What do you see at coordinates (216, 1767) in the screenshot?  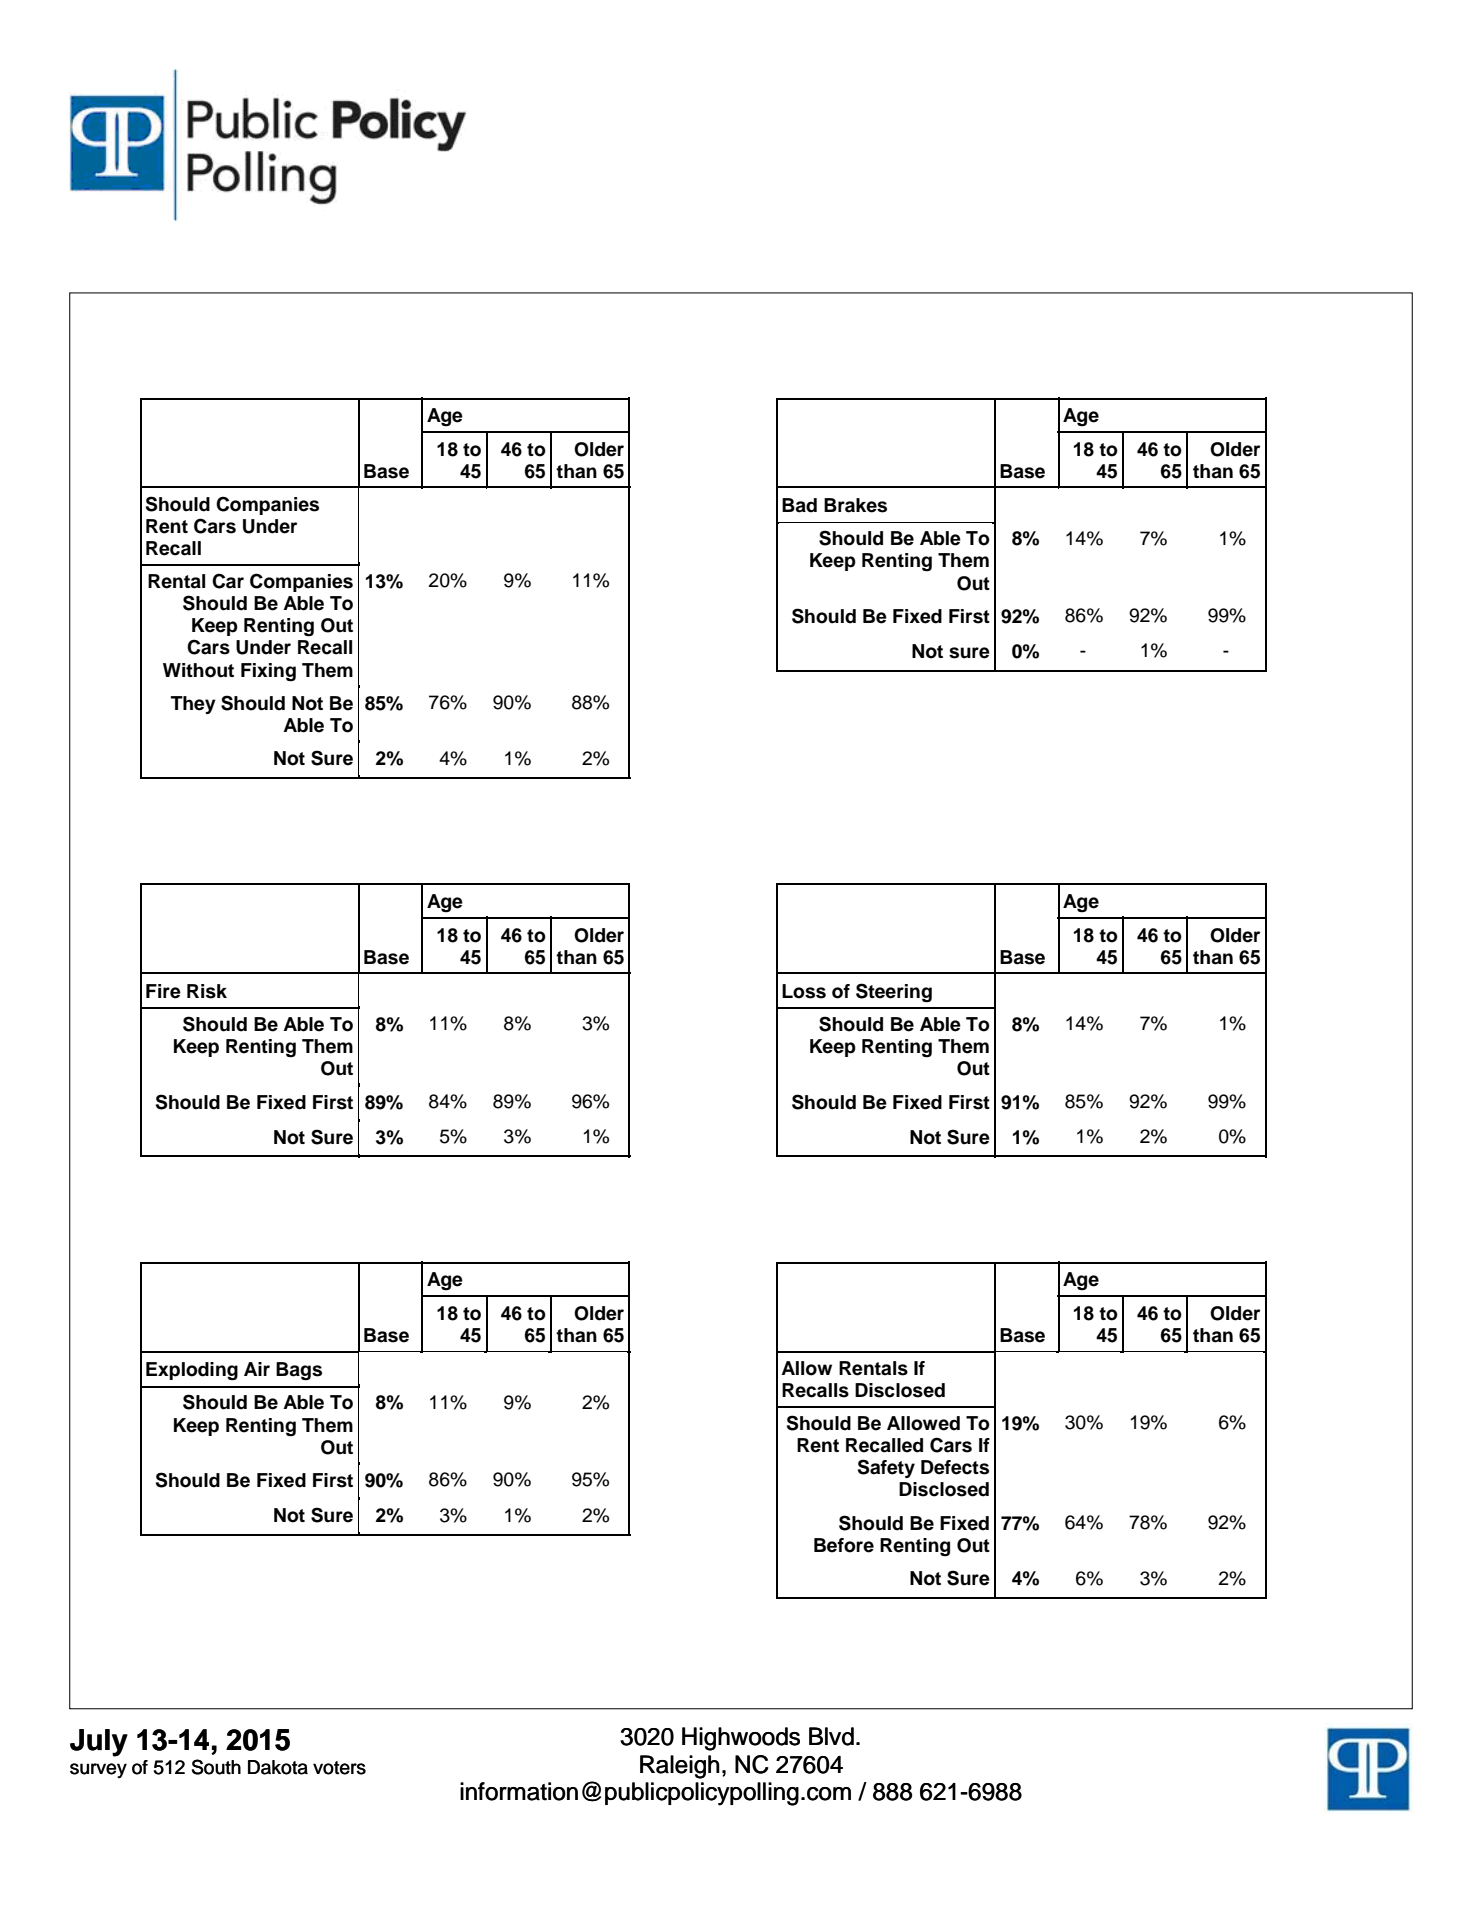 I see `South` at bounding box center [216, 1767].
